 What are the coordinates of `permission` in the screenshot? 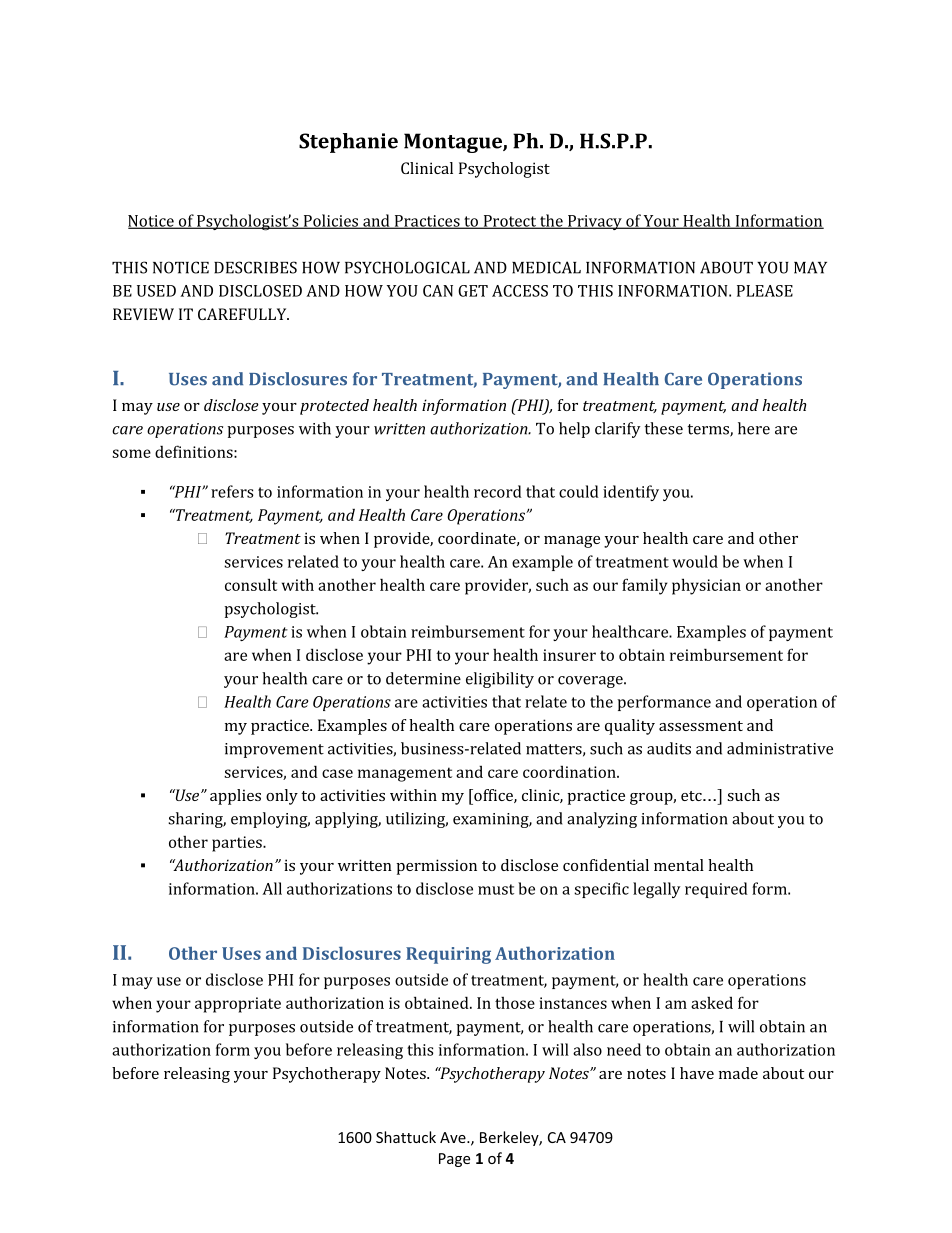 It's located at (436, 867).
